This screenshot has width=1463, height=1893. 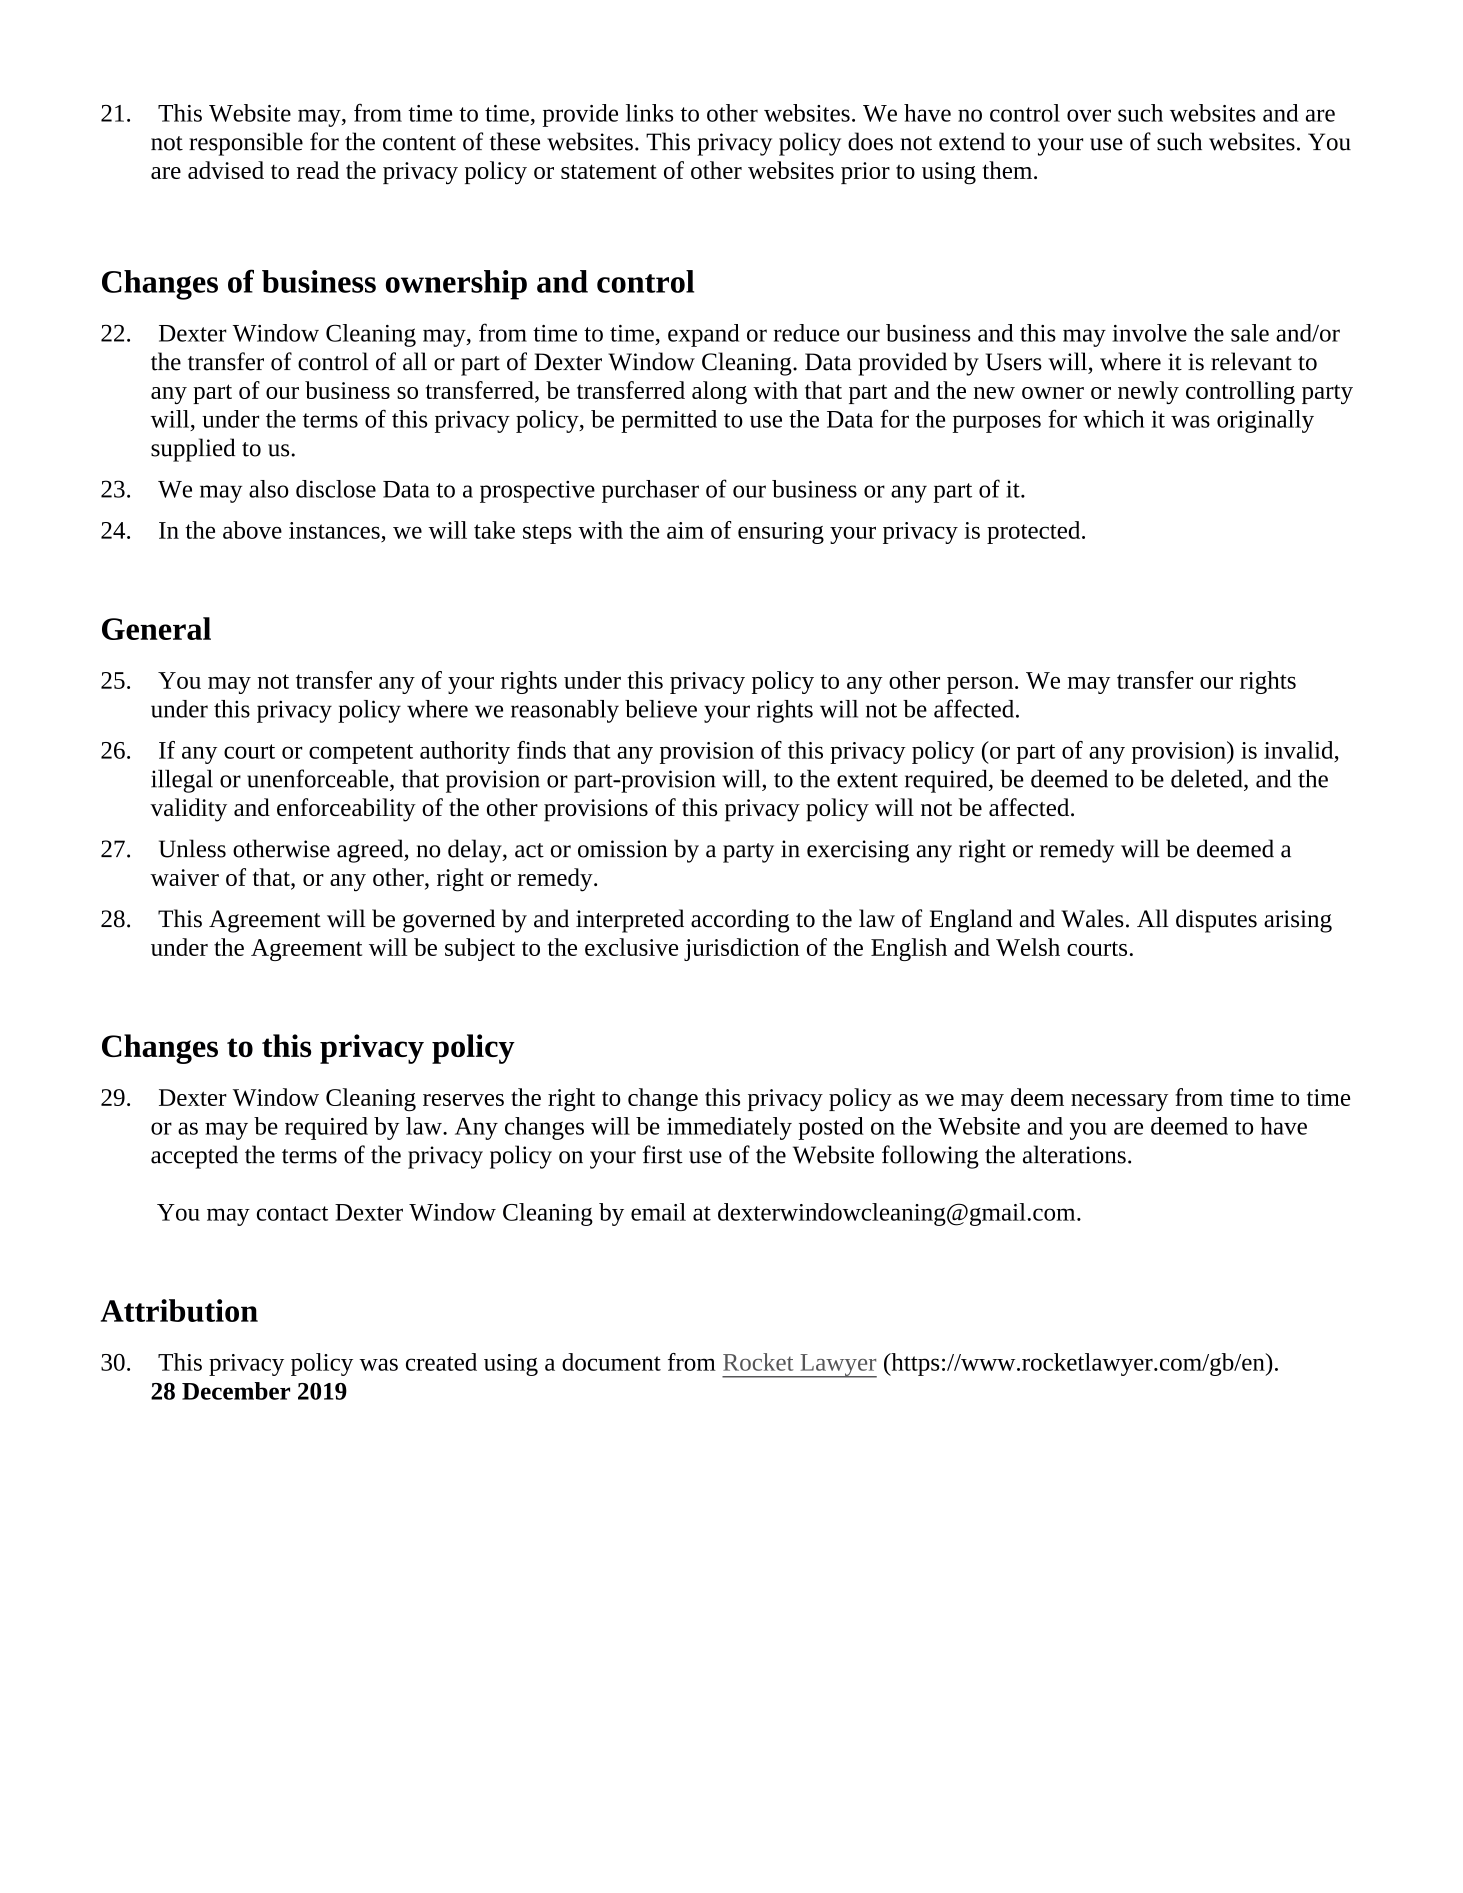 What do you see at coordinates (1208, 779) in the screenshot?
I see `deleted` at bounding box center [1208, 779].
